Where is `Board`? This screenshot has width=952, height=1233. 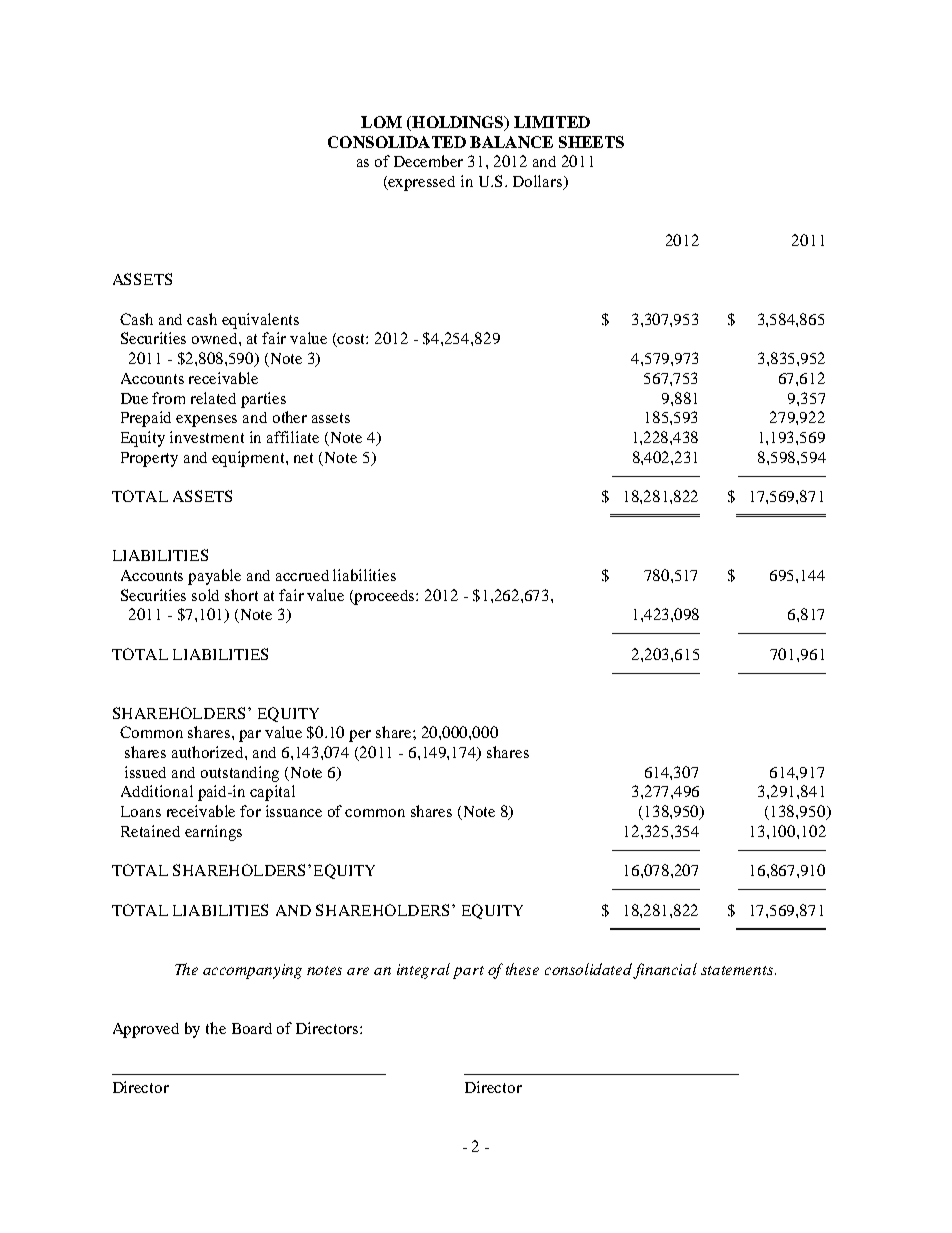 Board is located at coordinates (252, 1028).
